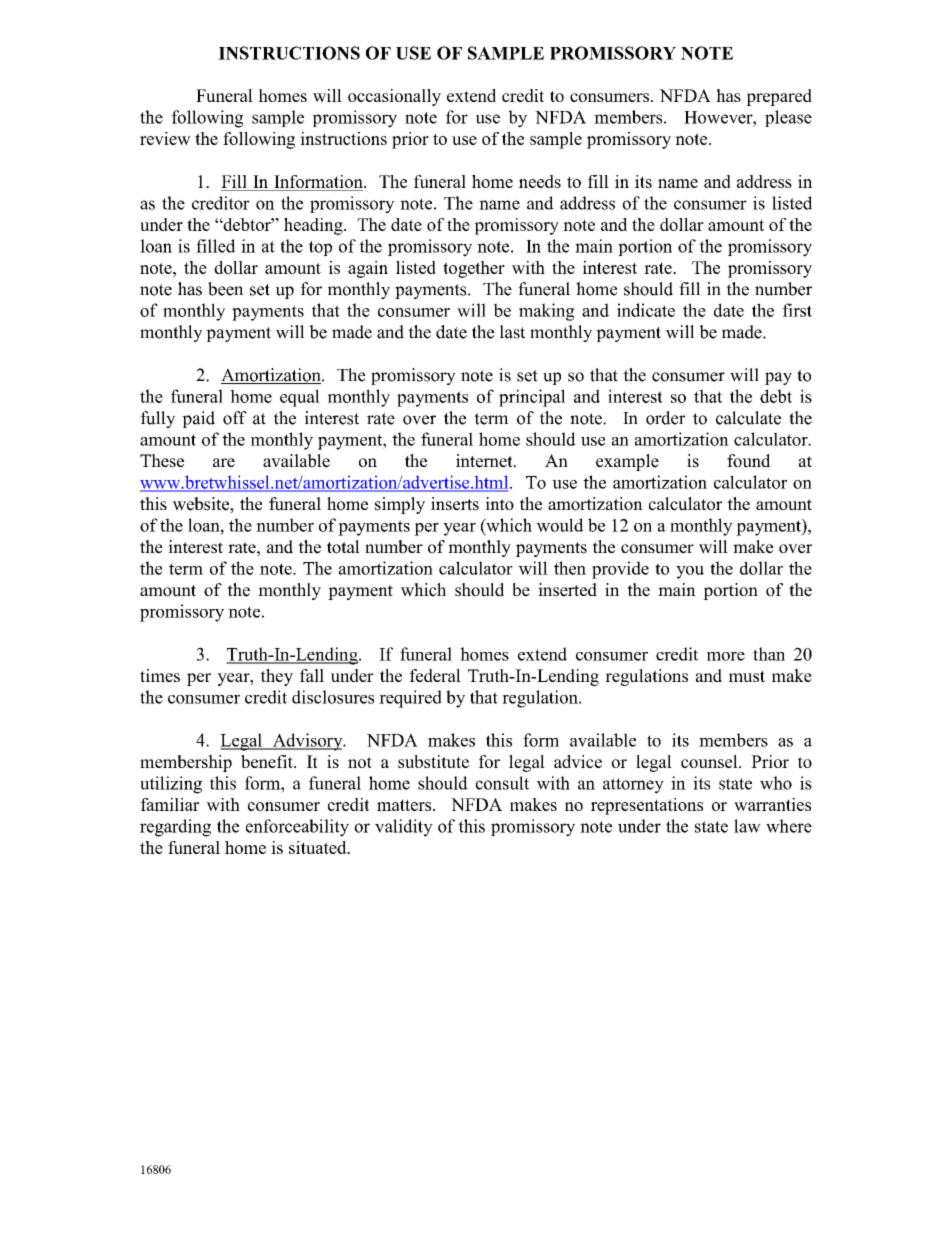  I want to click on occasionally, so click(394, 97).
